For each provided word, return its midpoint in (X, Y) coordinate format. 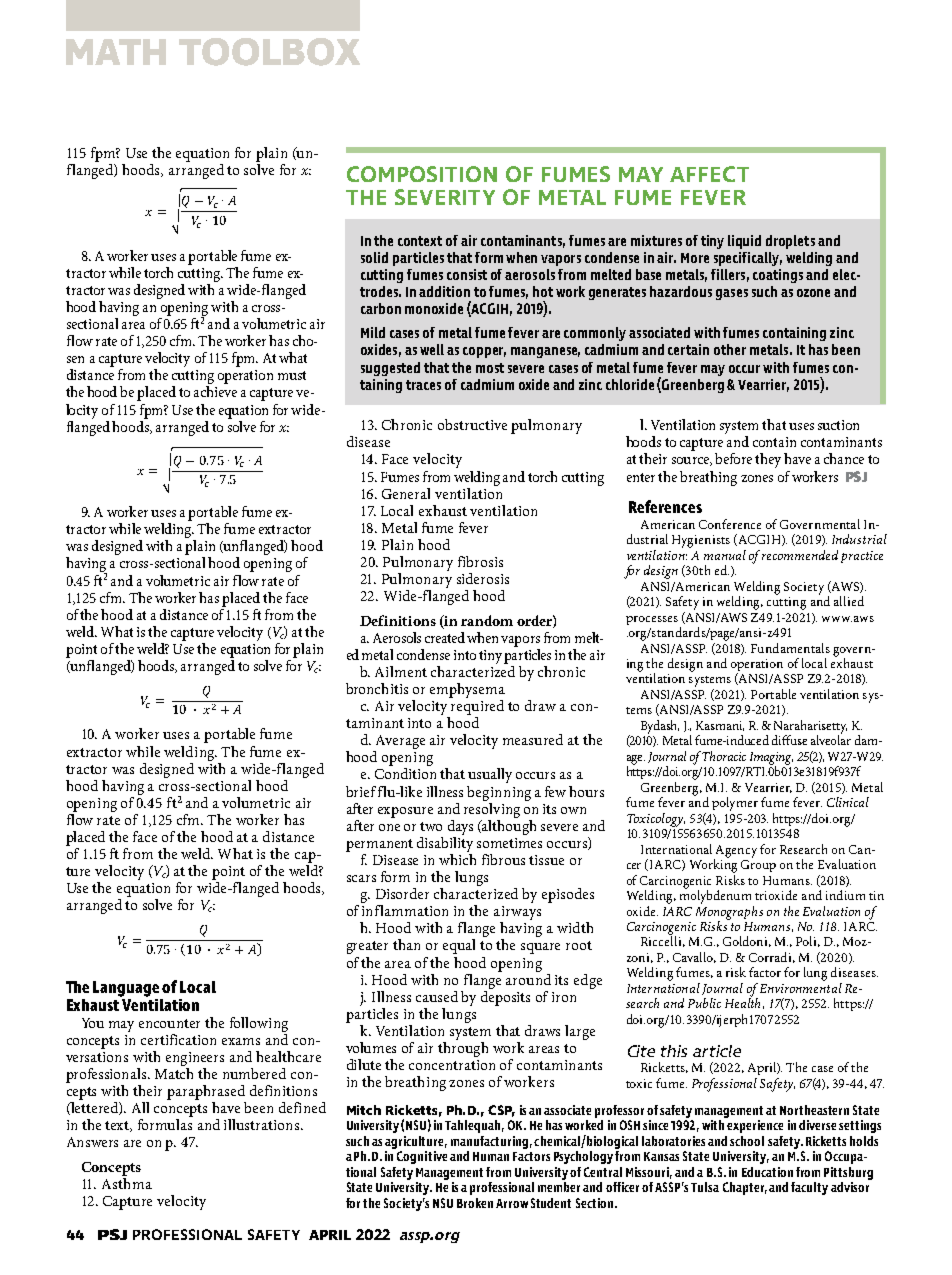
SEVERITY (445, 197)
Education (767, 1172)
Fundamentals (790, 648)
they (768, 460)
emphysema (467, 690)
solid (374, 257)
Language (126, 989)
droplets (790, 242)
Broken (475, 1203)
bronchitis (377, 688)
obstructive (472, 424)
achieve (215, 391)
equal (459, 946)
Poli (808, 941)
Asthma (127, 1182)
